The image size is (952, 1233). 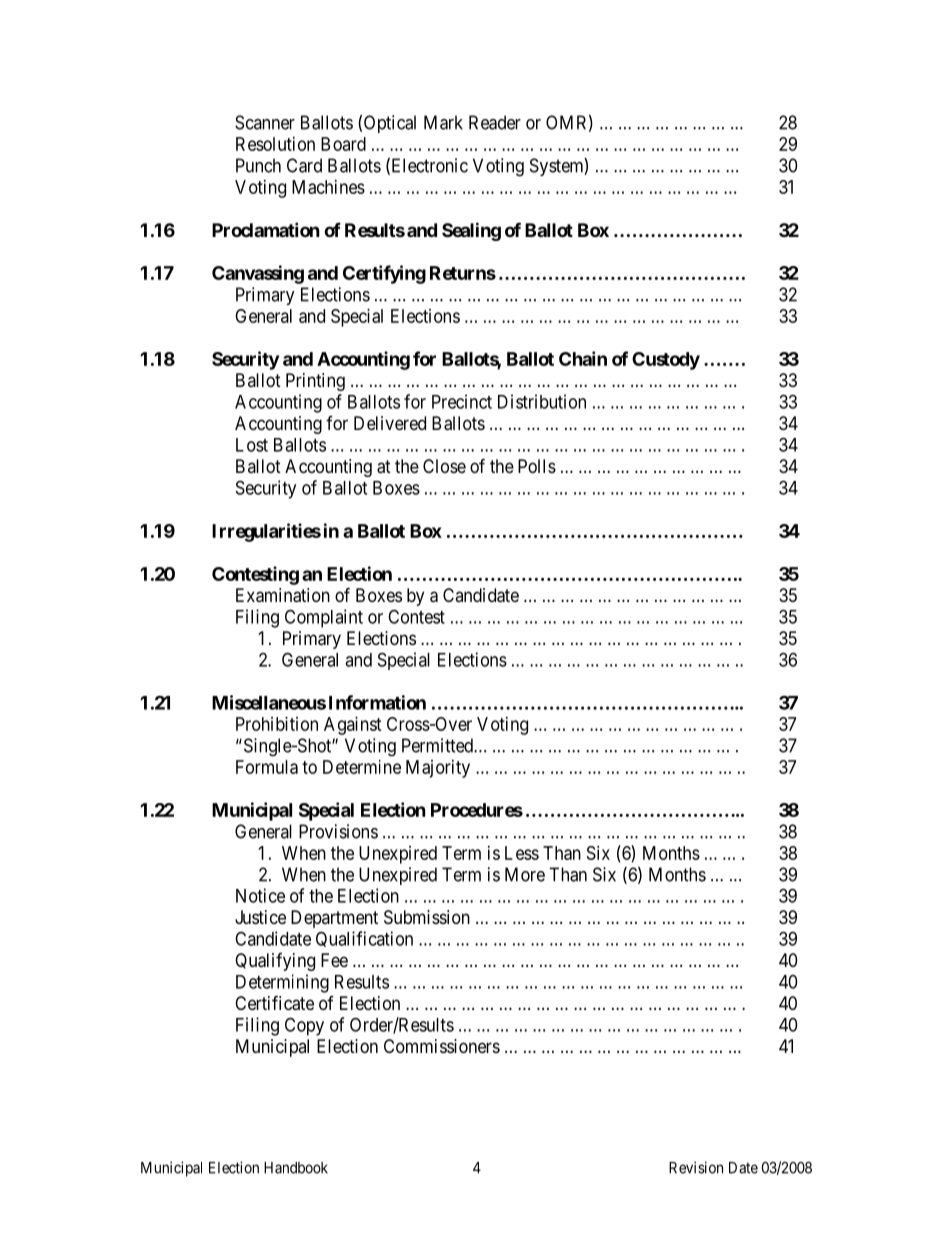 What do you see at coordinates (324, 618) in the image?
I see `Complaint` at bounding box center [324, 618].
